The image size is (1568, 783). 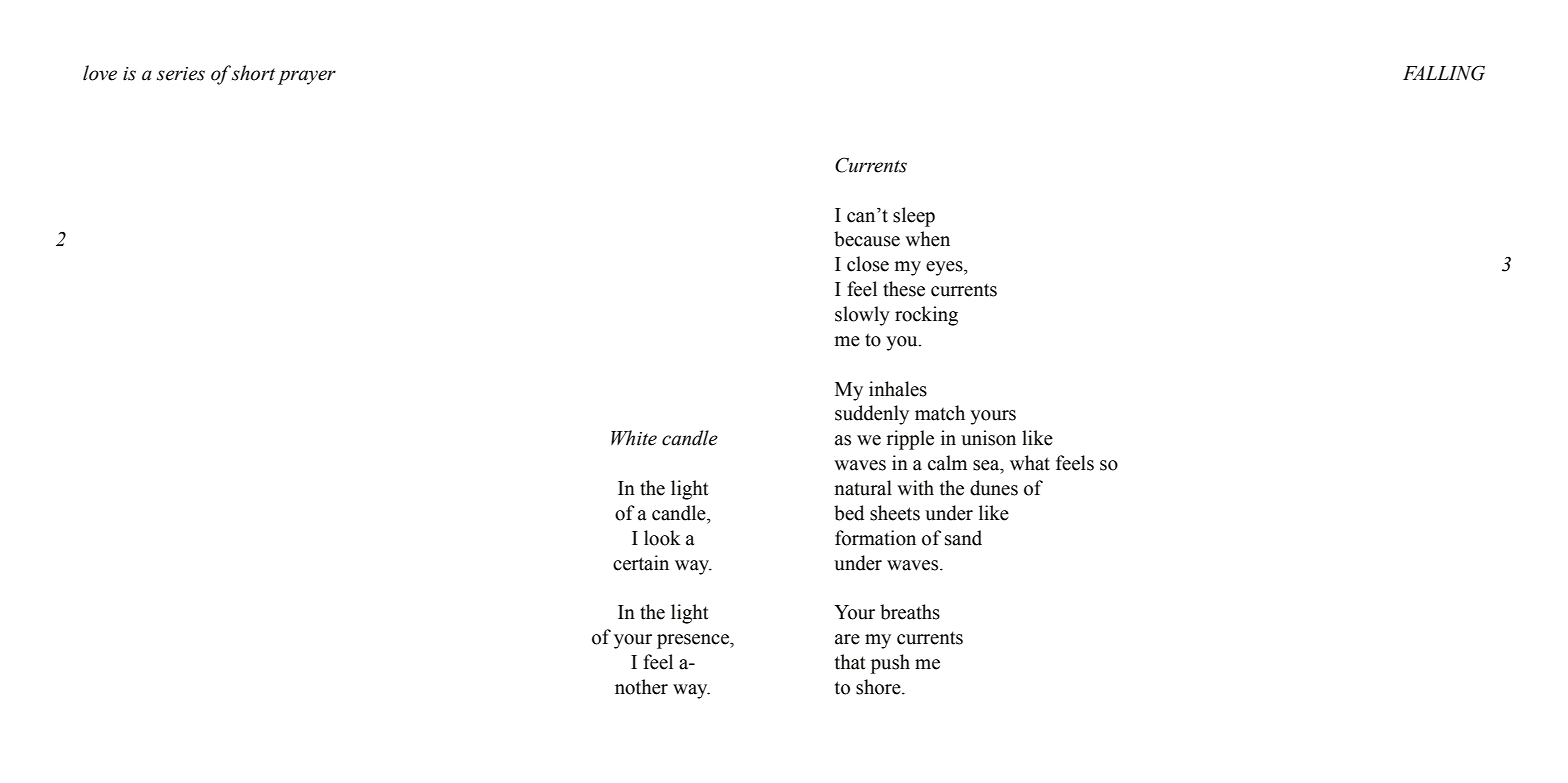 What do you see at coordinates (307, 77) in the image?
I see `prayer` at bounding box center [307, 77].
